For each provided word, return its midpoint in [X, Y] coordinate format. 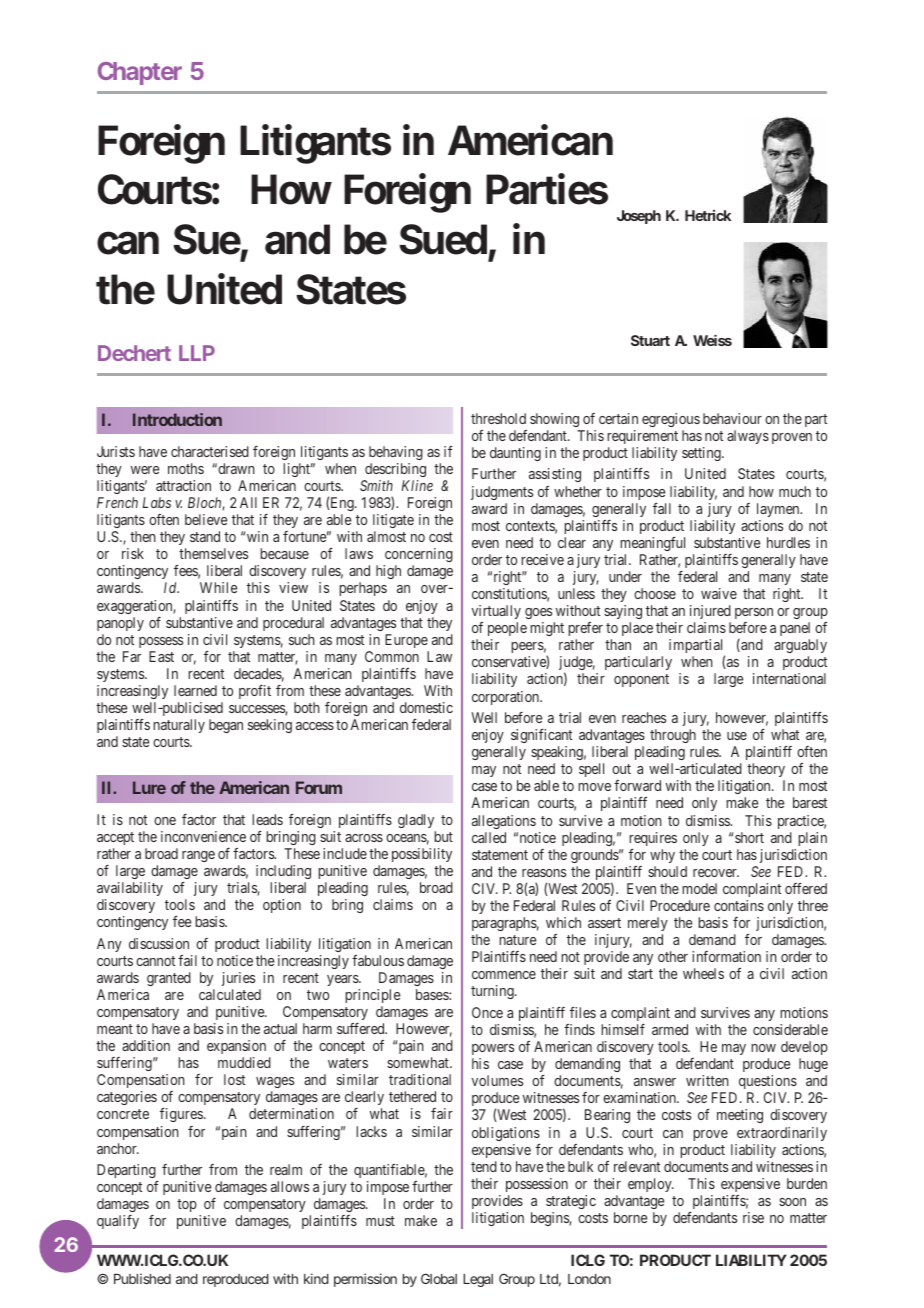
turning [493, 992]
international [789, 678]
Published [142, 1278]
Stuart [650, 340]
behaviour [732, 418]
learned [195, 690]
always [748, 437]
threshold [498, 418]
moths [186, 468]
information [726, 956]
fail [187, 960]
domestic [426, 707]
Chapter [140, 73]
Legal [478, 1280]
